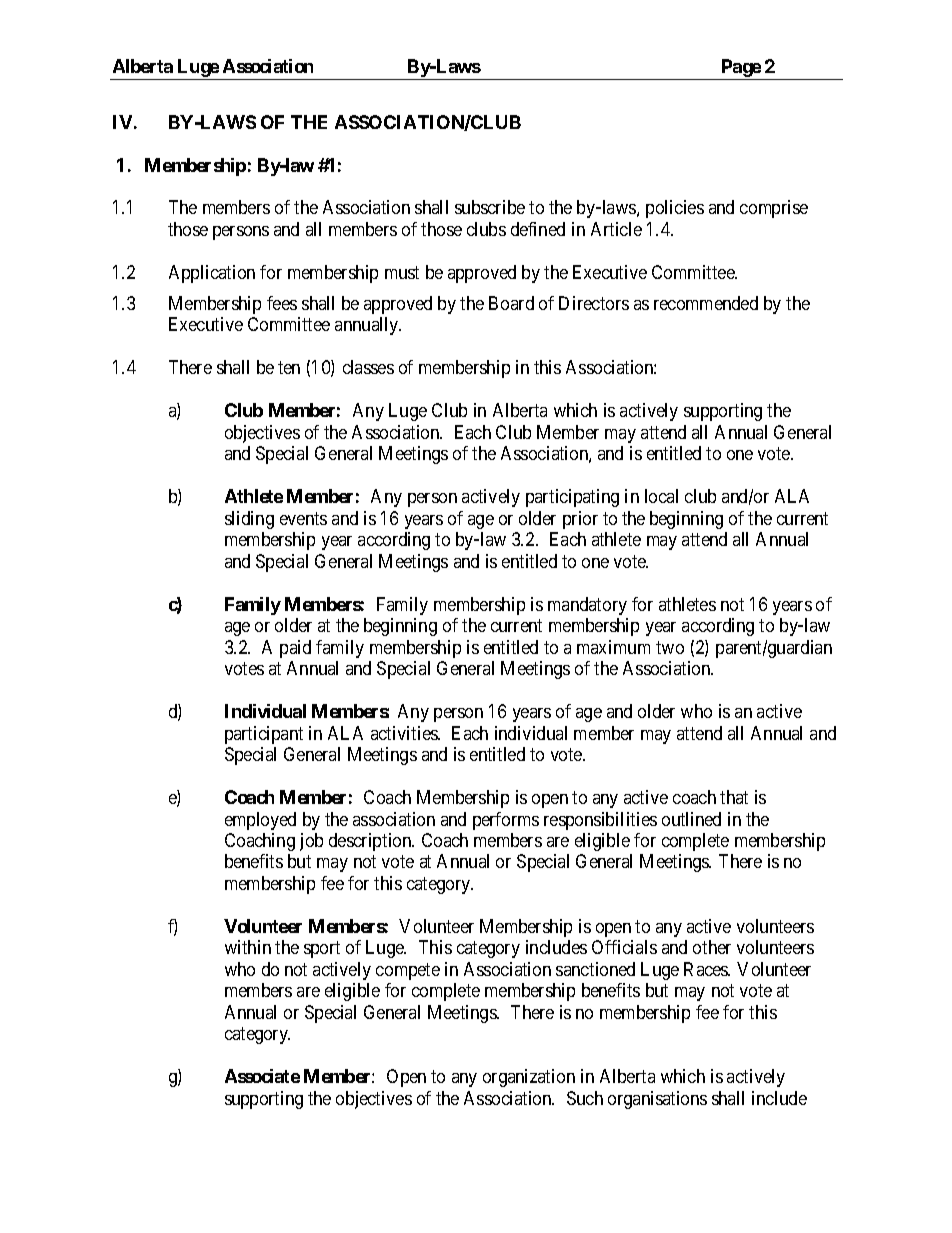  What do you see at coordinates (490, 207) in the document?
I see `subscribe` at bounding box center [490, 207].
